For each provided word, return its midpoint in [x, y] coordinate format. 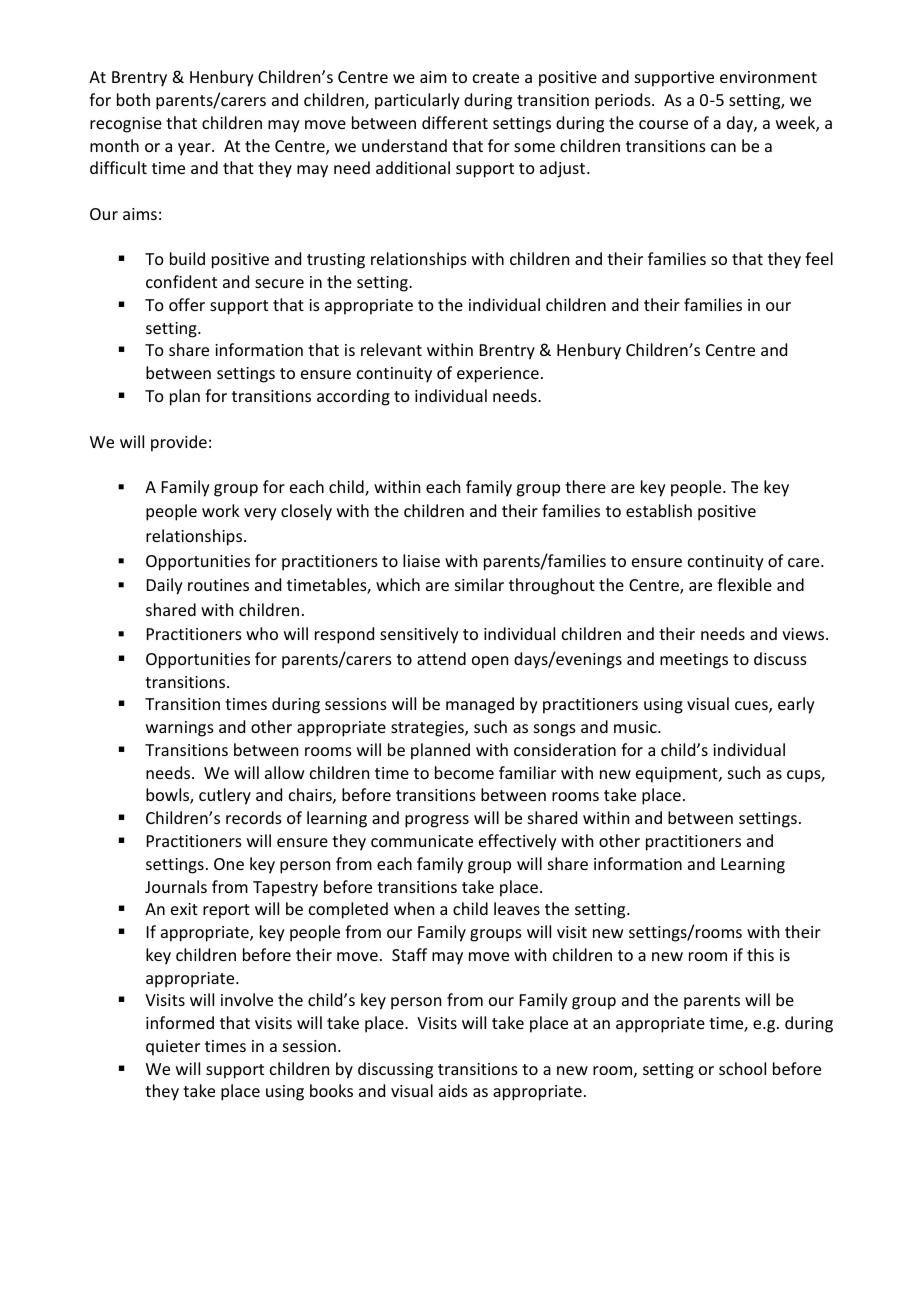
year [195, 149]
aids [453, 1090]
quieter [173, 1048]
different [455, 122]
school [742, 1068]
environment [768, 77]
